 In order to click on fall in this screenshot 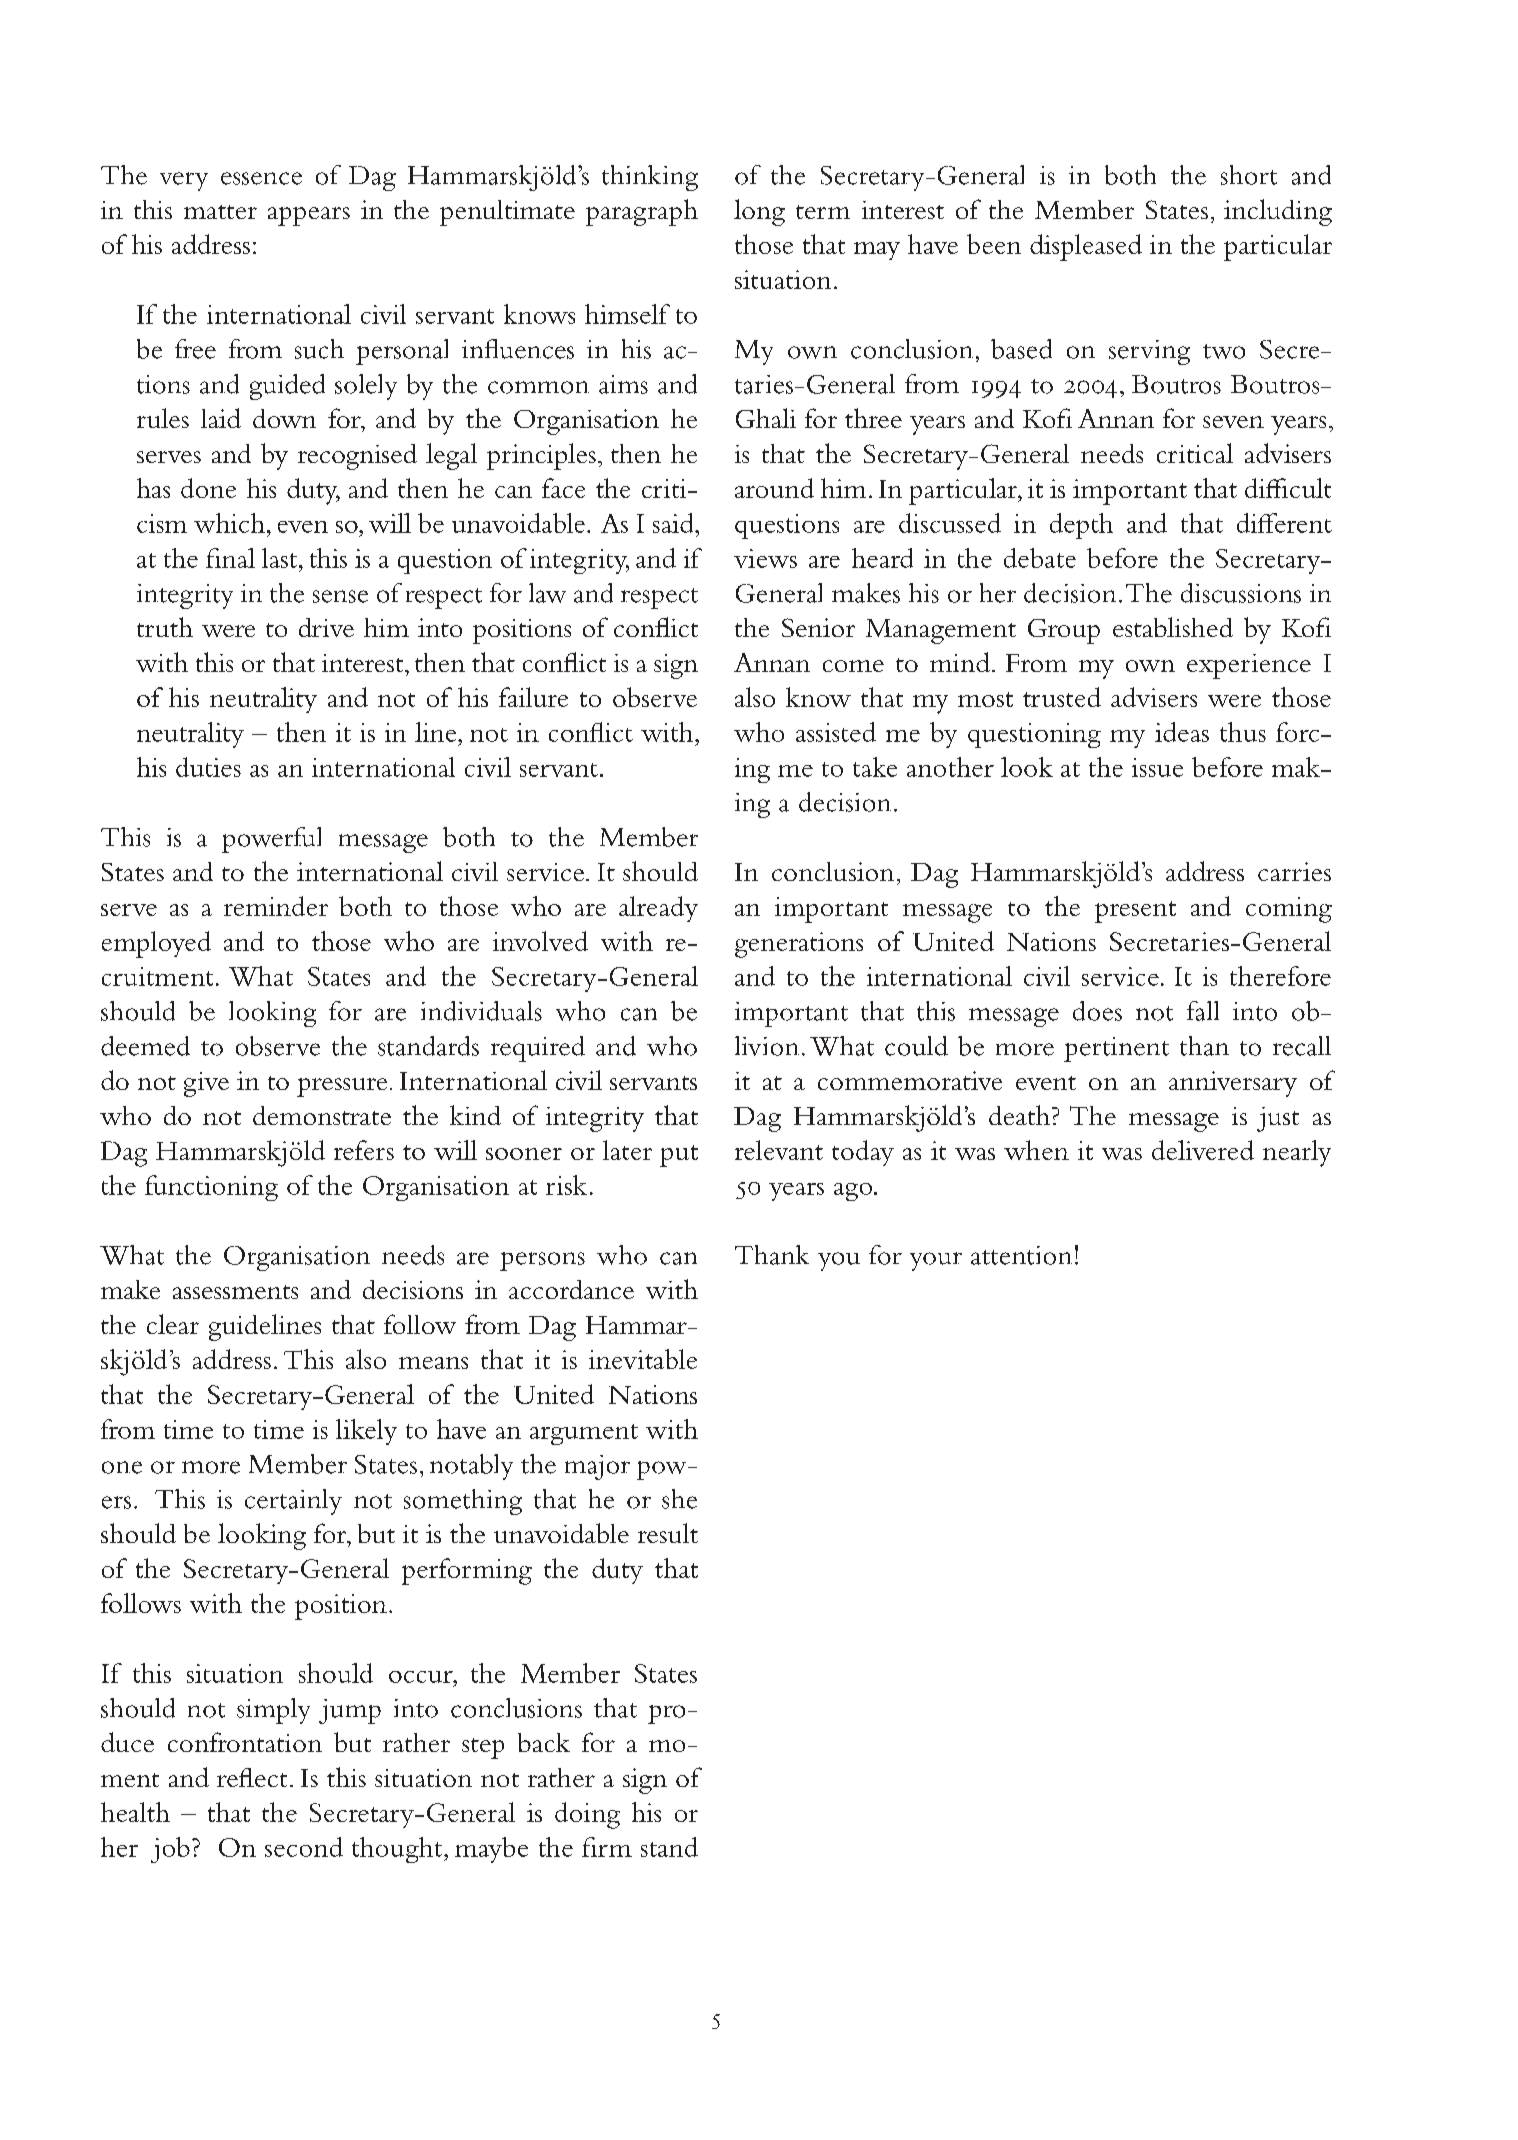, I will do `click(1203, 1011)`.
